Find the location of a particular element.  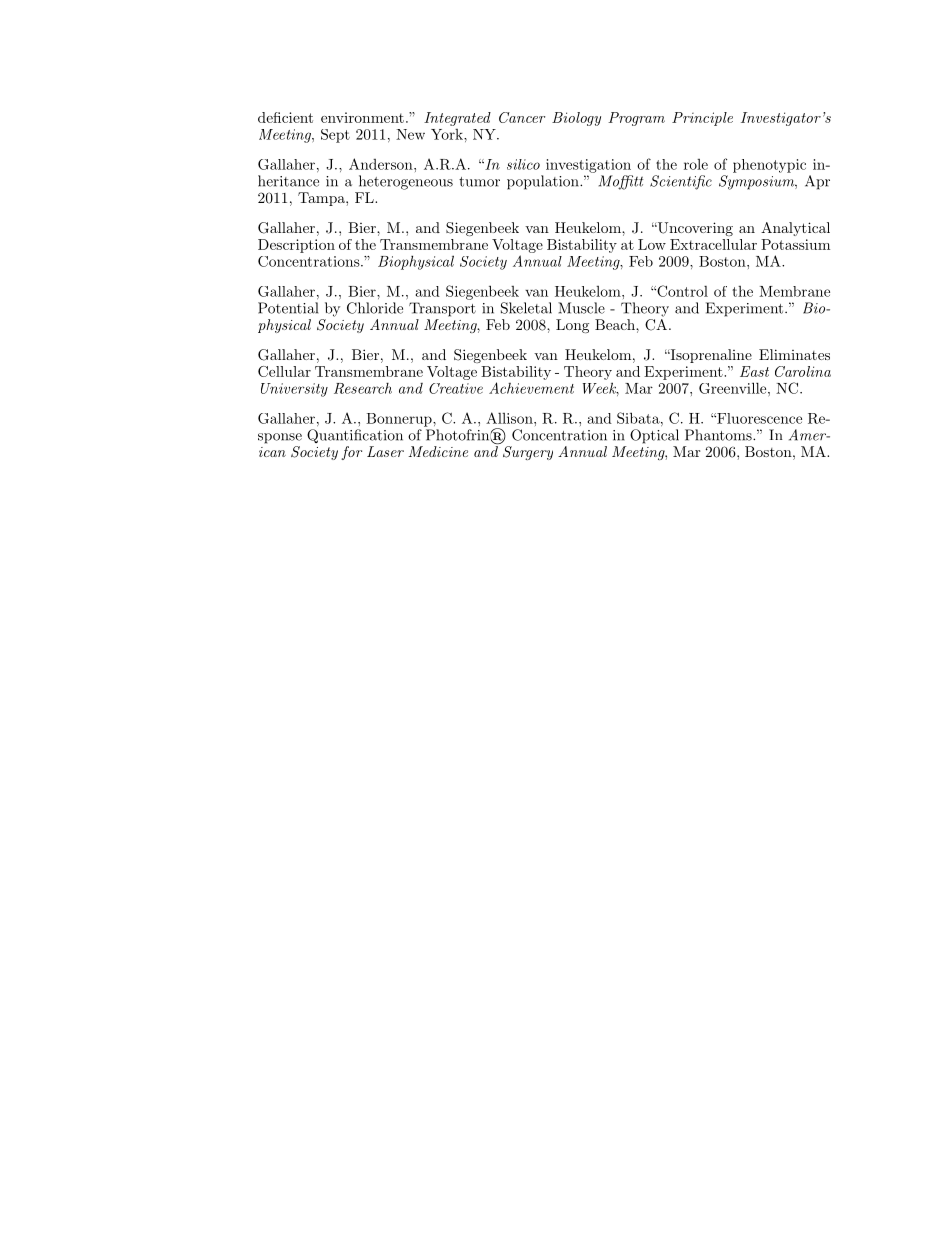

East is located at coordinates (754, 371).
